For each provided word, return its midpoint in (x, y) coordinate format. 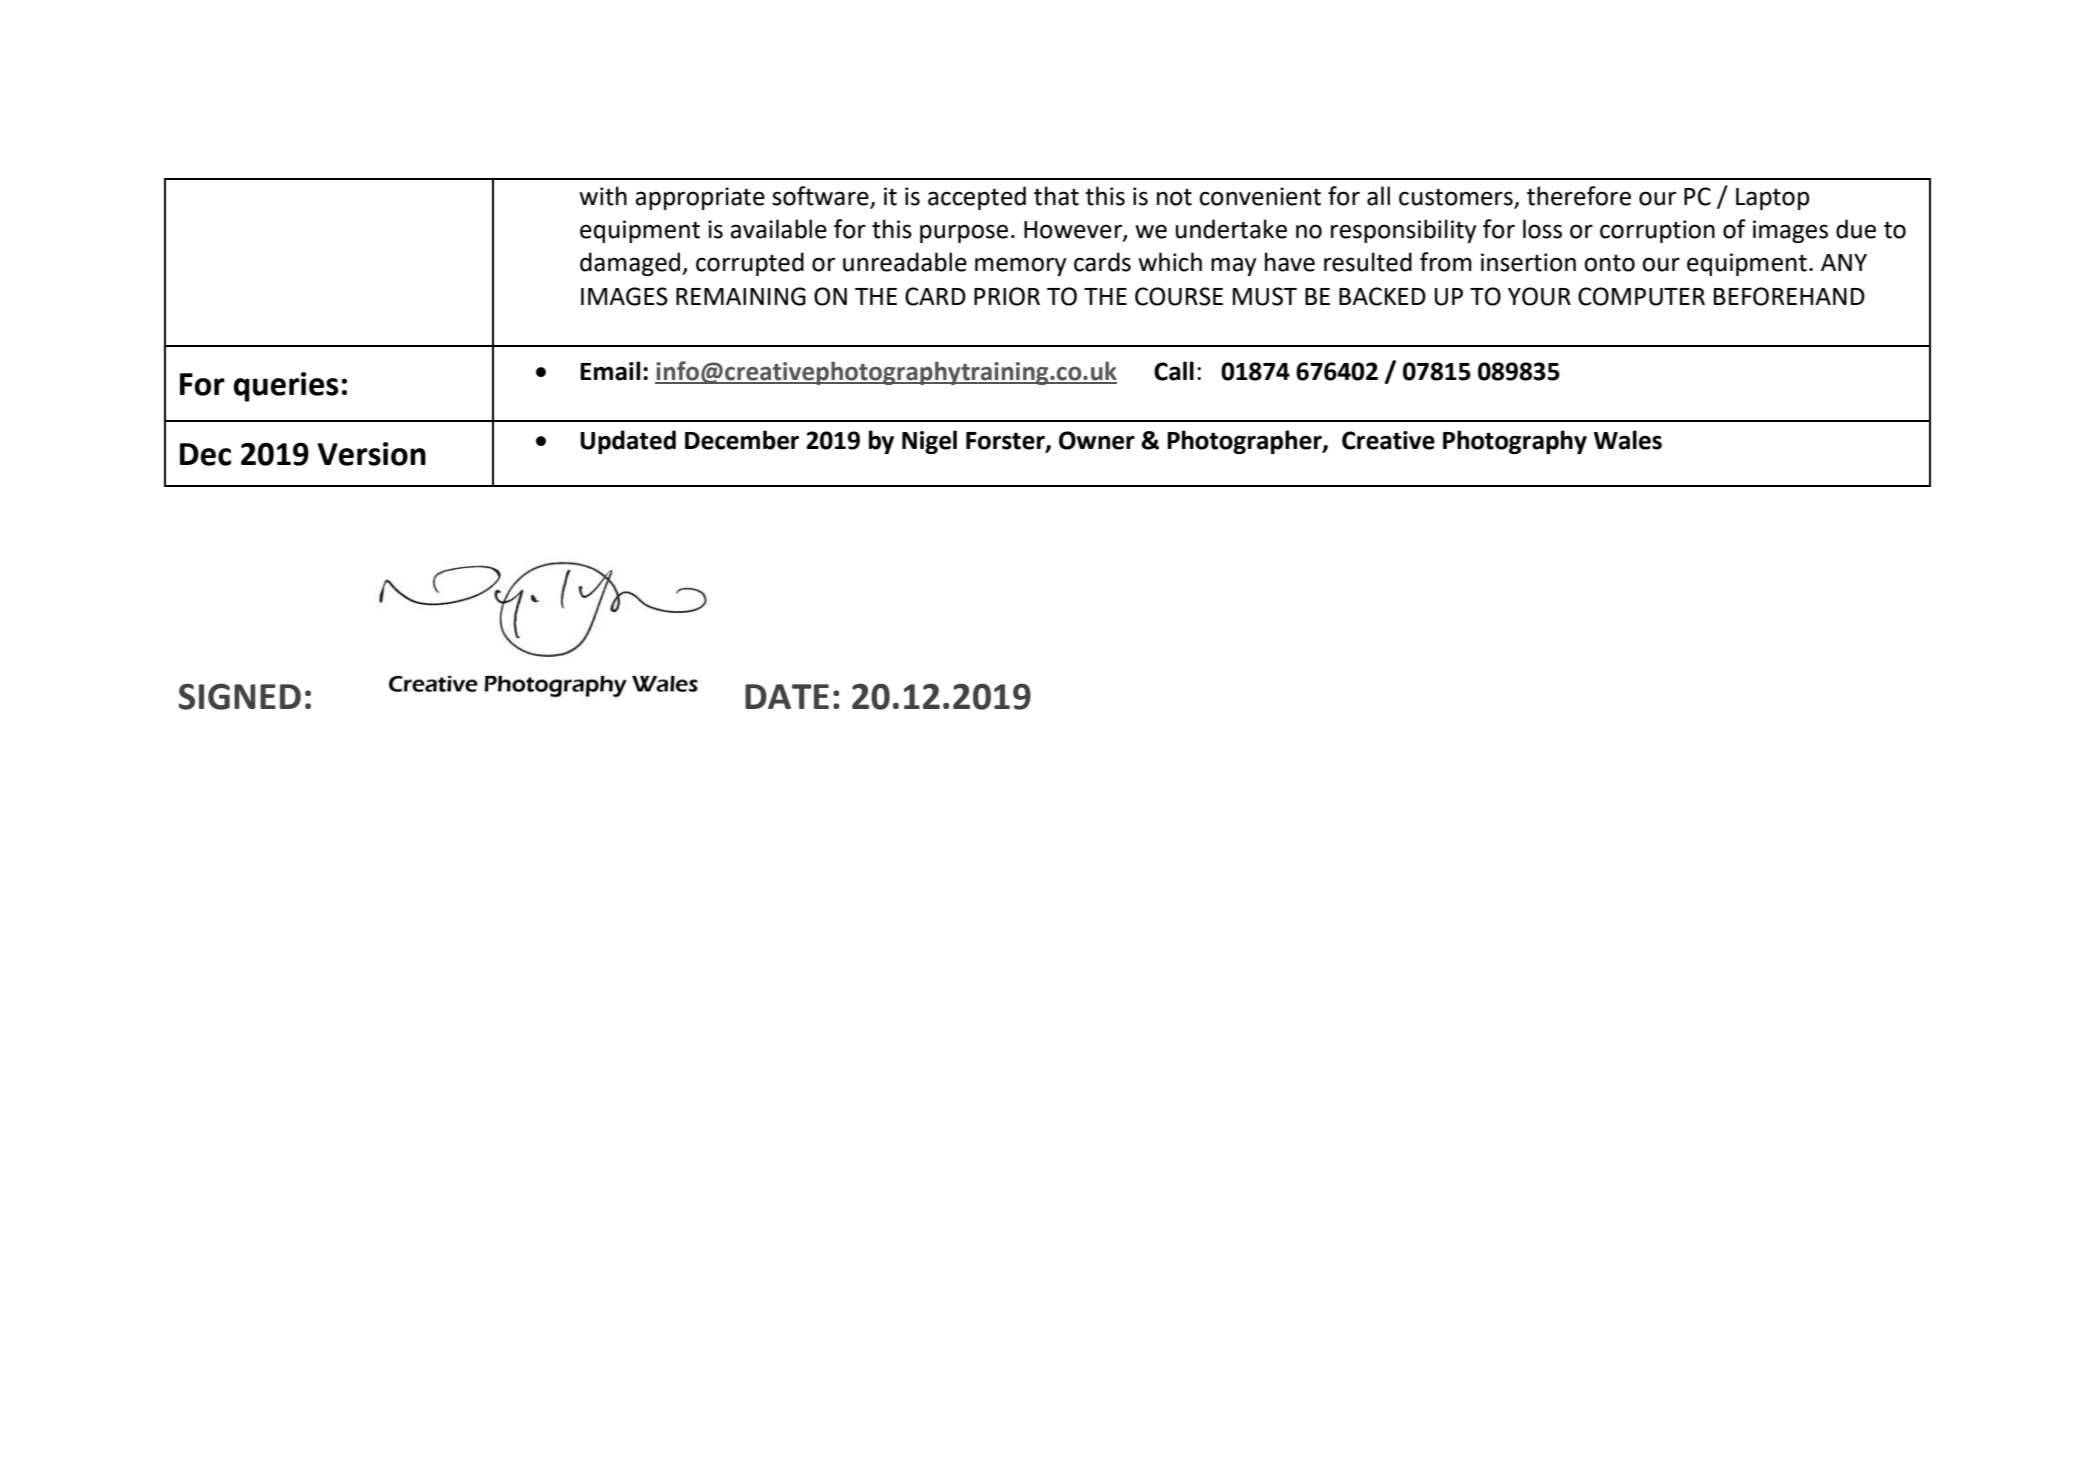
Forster (1006, 441)
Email (610, 371)
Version (371, 454)
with (603, 196)
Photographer (1245, 442)
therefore (1579, 196)
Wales (1628, 440)
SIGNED (239, 696)
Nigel (929, 442)
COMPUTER (1641, 296)
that (1056, 196)
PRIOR (1007, 296)
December (742, 440)
